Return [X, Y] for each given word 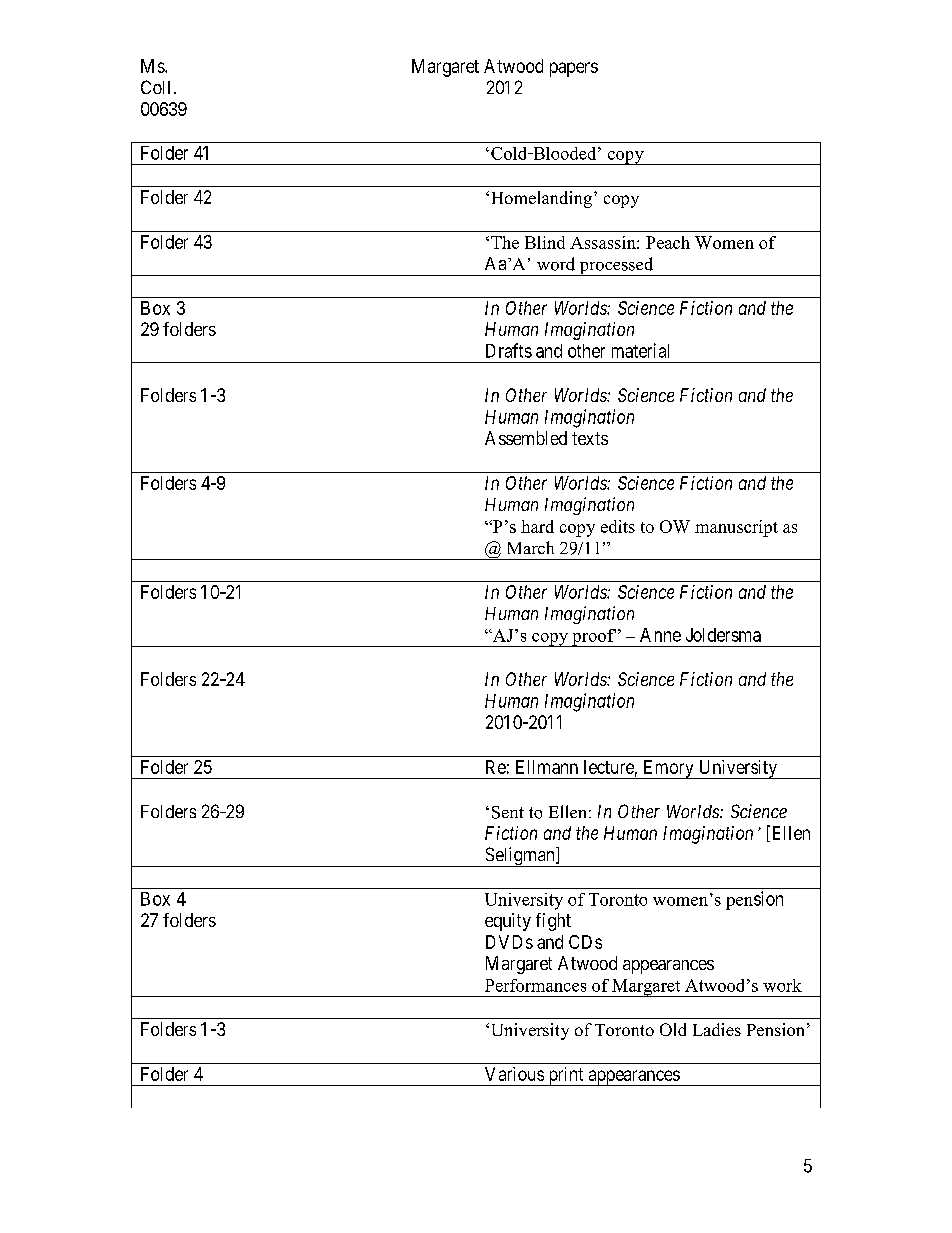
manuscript [736, 528]
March [531, 547]
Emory [668, 769]
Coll [155, 87]
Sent [508, 812]
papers [574, 69]
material [640, 350]
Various [514, 1074]
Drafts [509, 350]
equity [508, 922]
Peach [668, 242]
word [556, 264]
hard [537, 526]
